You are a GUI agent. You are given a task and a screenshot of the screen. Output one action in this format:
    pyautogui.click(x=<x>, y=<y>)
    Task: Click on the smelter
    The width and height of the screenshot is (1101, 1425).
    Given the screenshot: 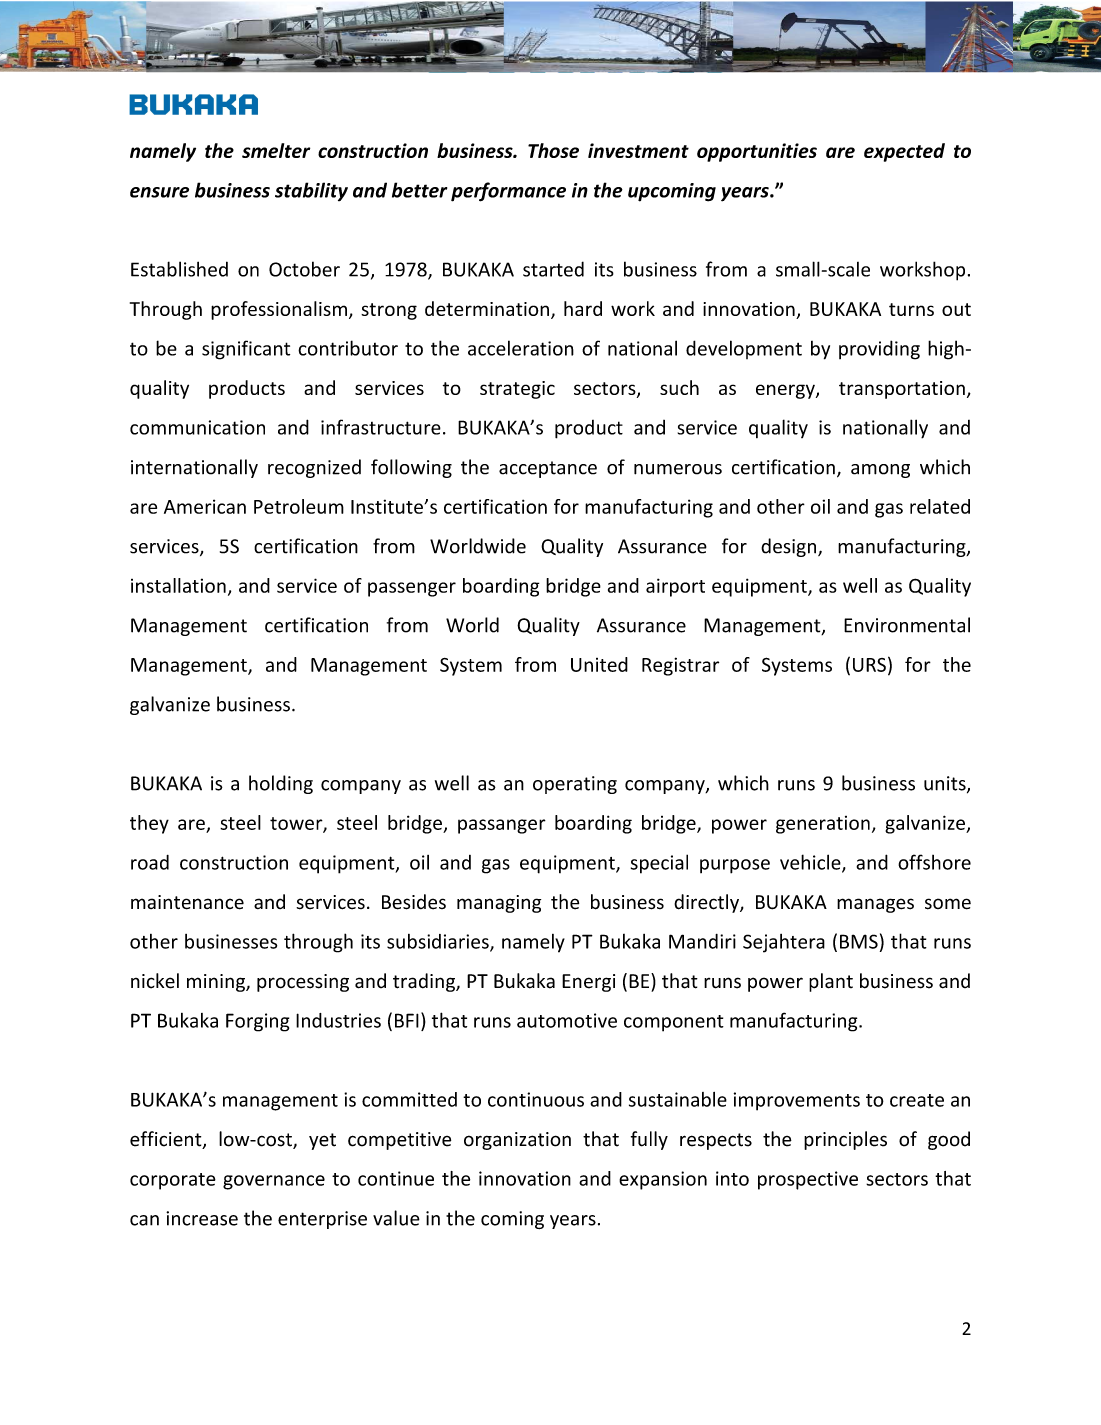 What is the action you would take?
    pyautogui.click(x=276, y=150)
